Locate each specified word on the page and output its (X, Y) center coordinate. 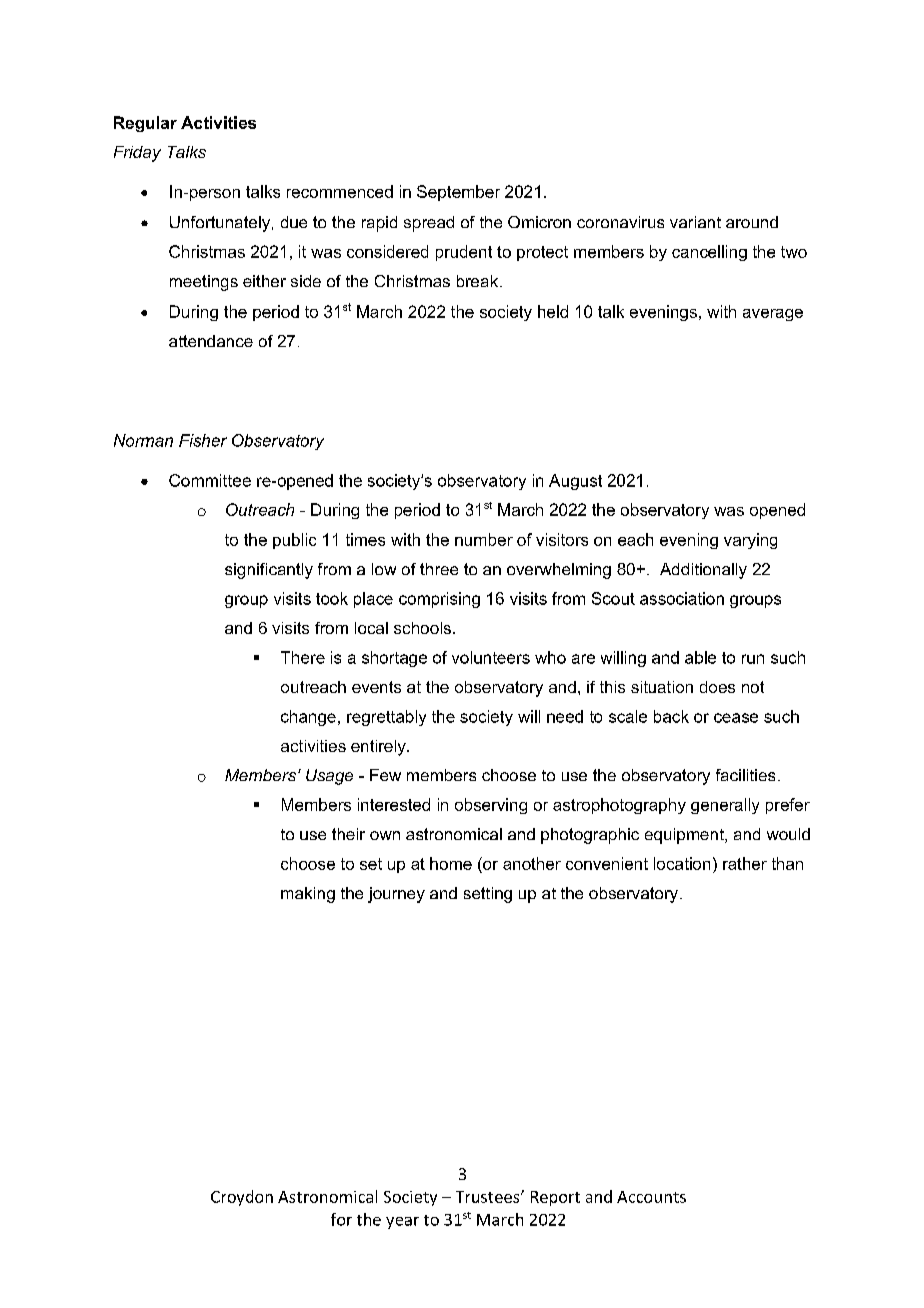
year (402, 1223)
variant (695, 222)
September (458, 193)
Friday (137, 154)
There (303, 657)
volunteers (491, 657)
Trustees (489, 1197)
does (717, 687)
